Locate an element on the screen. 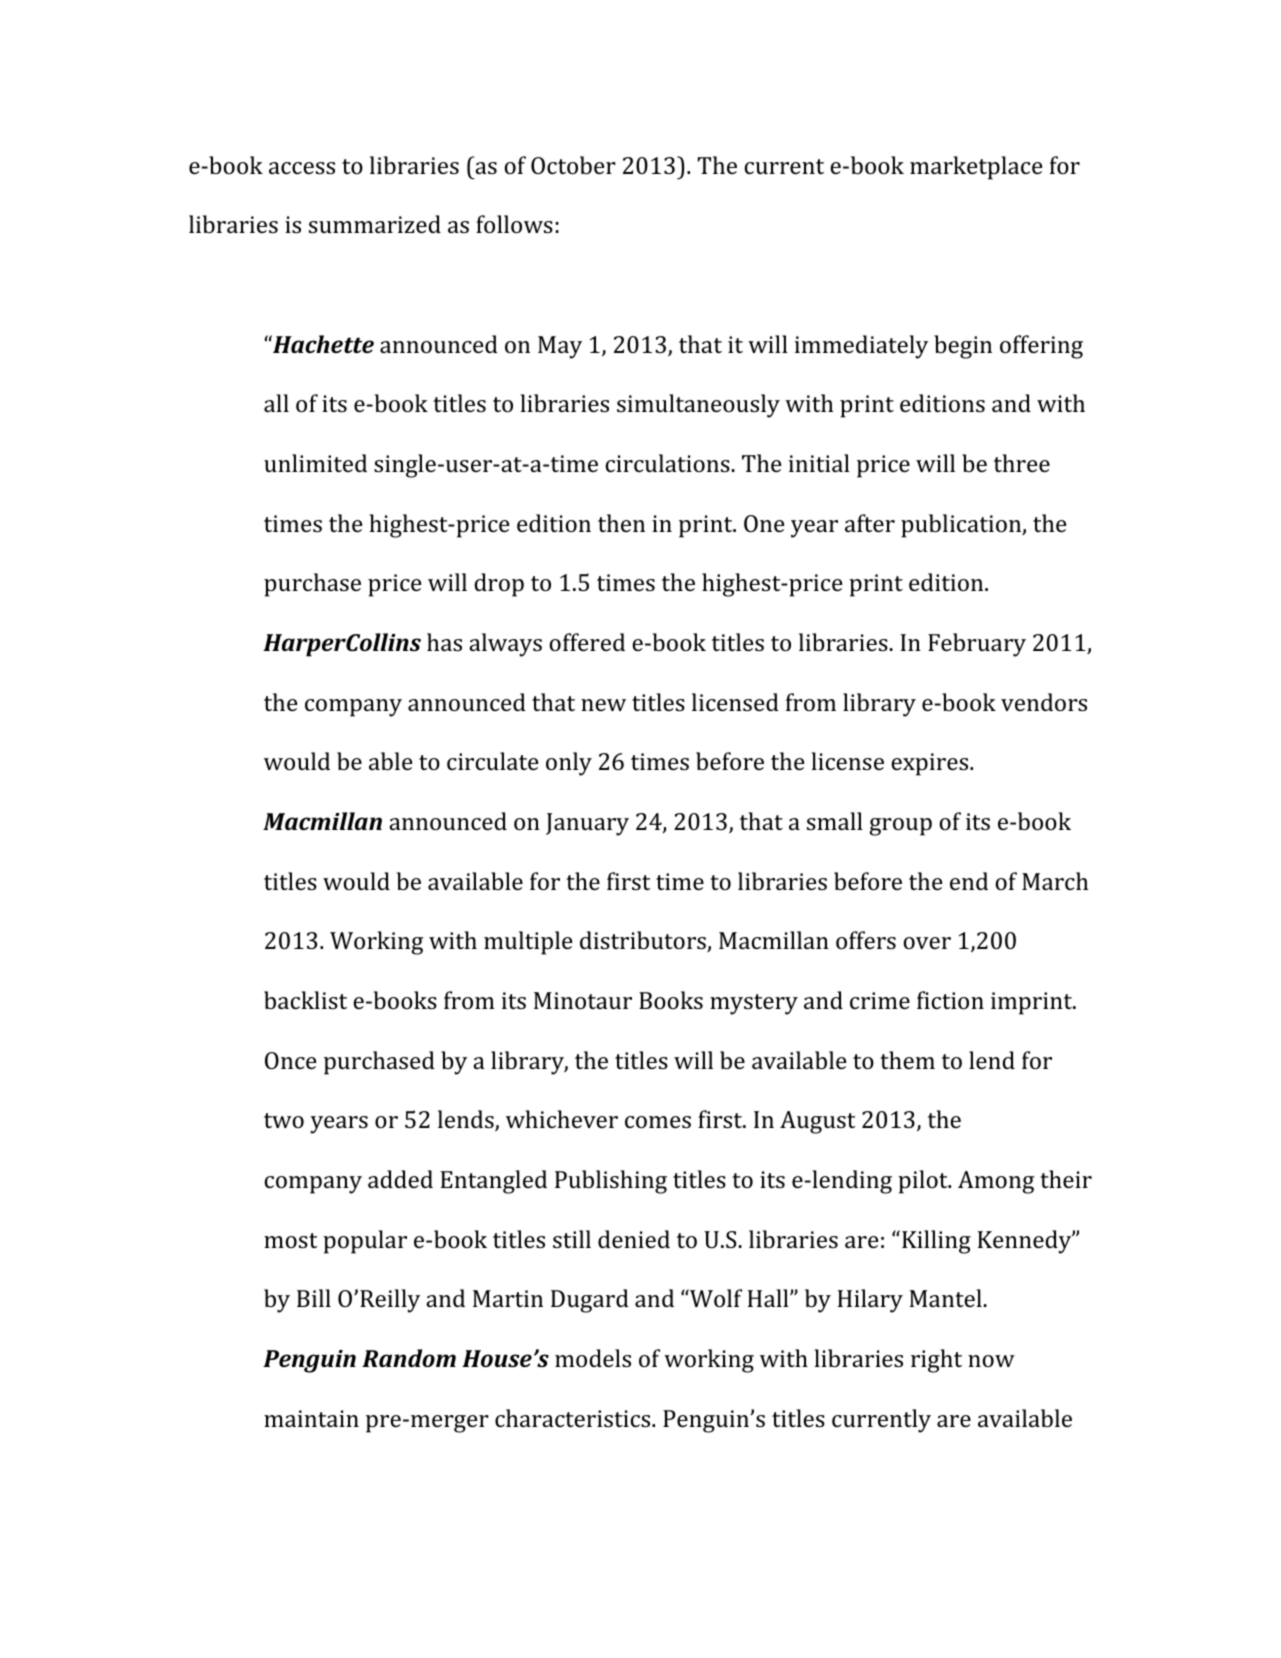  comes is located at coordinates (658, 1122).
